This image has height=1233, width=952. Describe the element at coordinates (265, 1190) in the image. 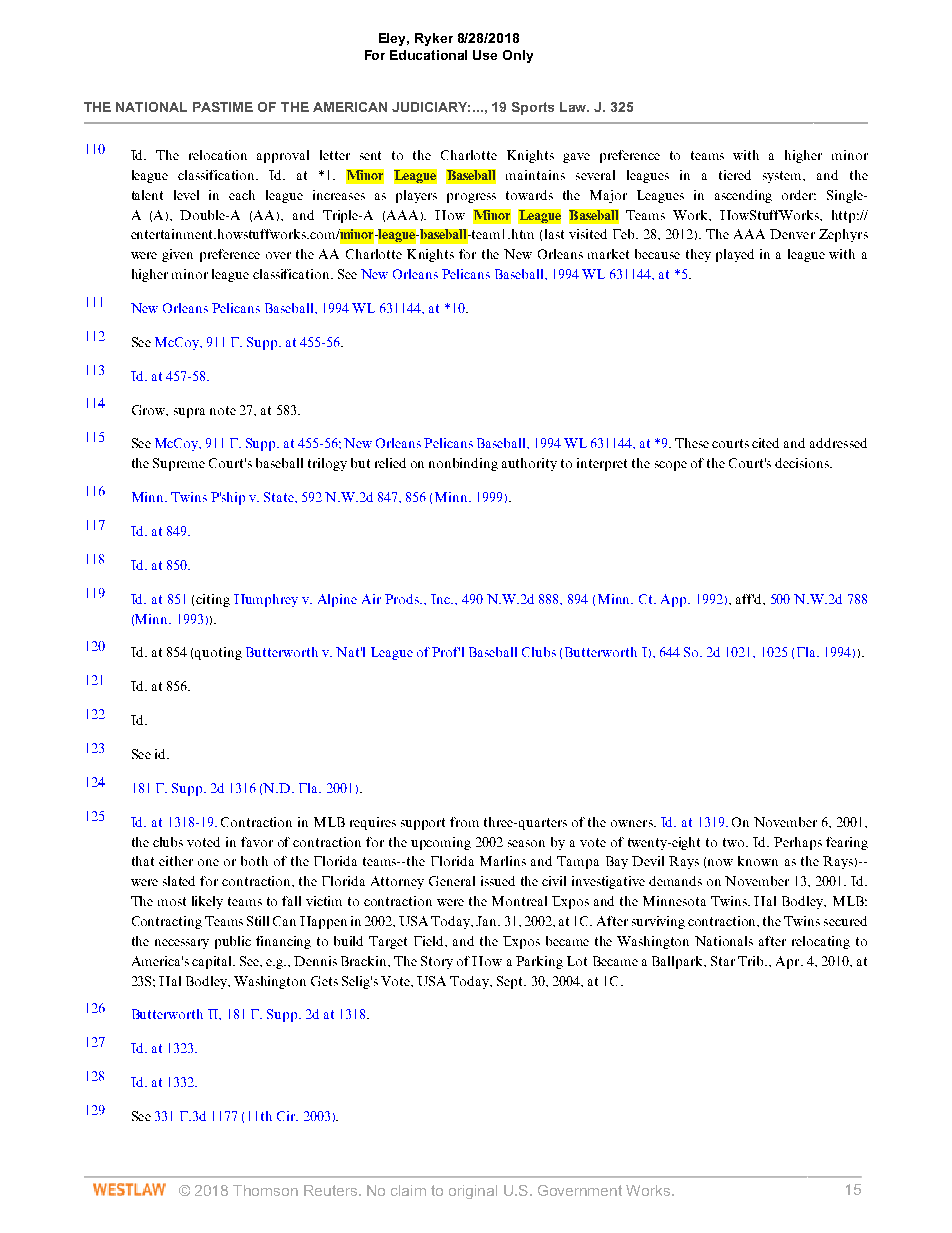

I see `Thomson` at that location.
